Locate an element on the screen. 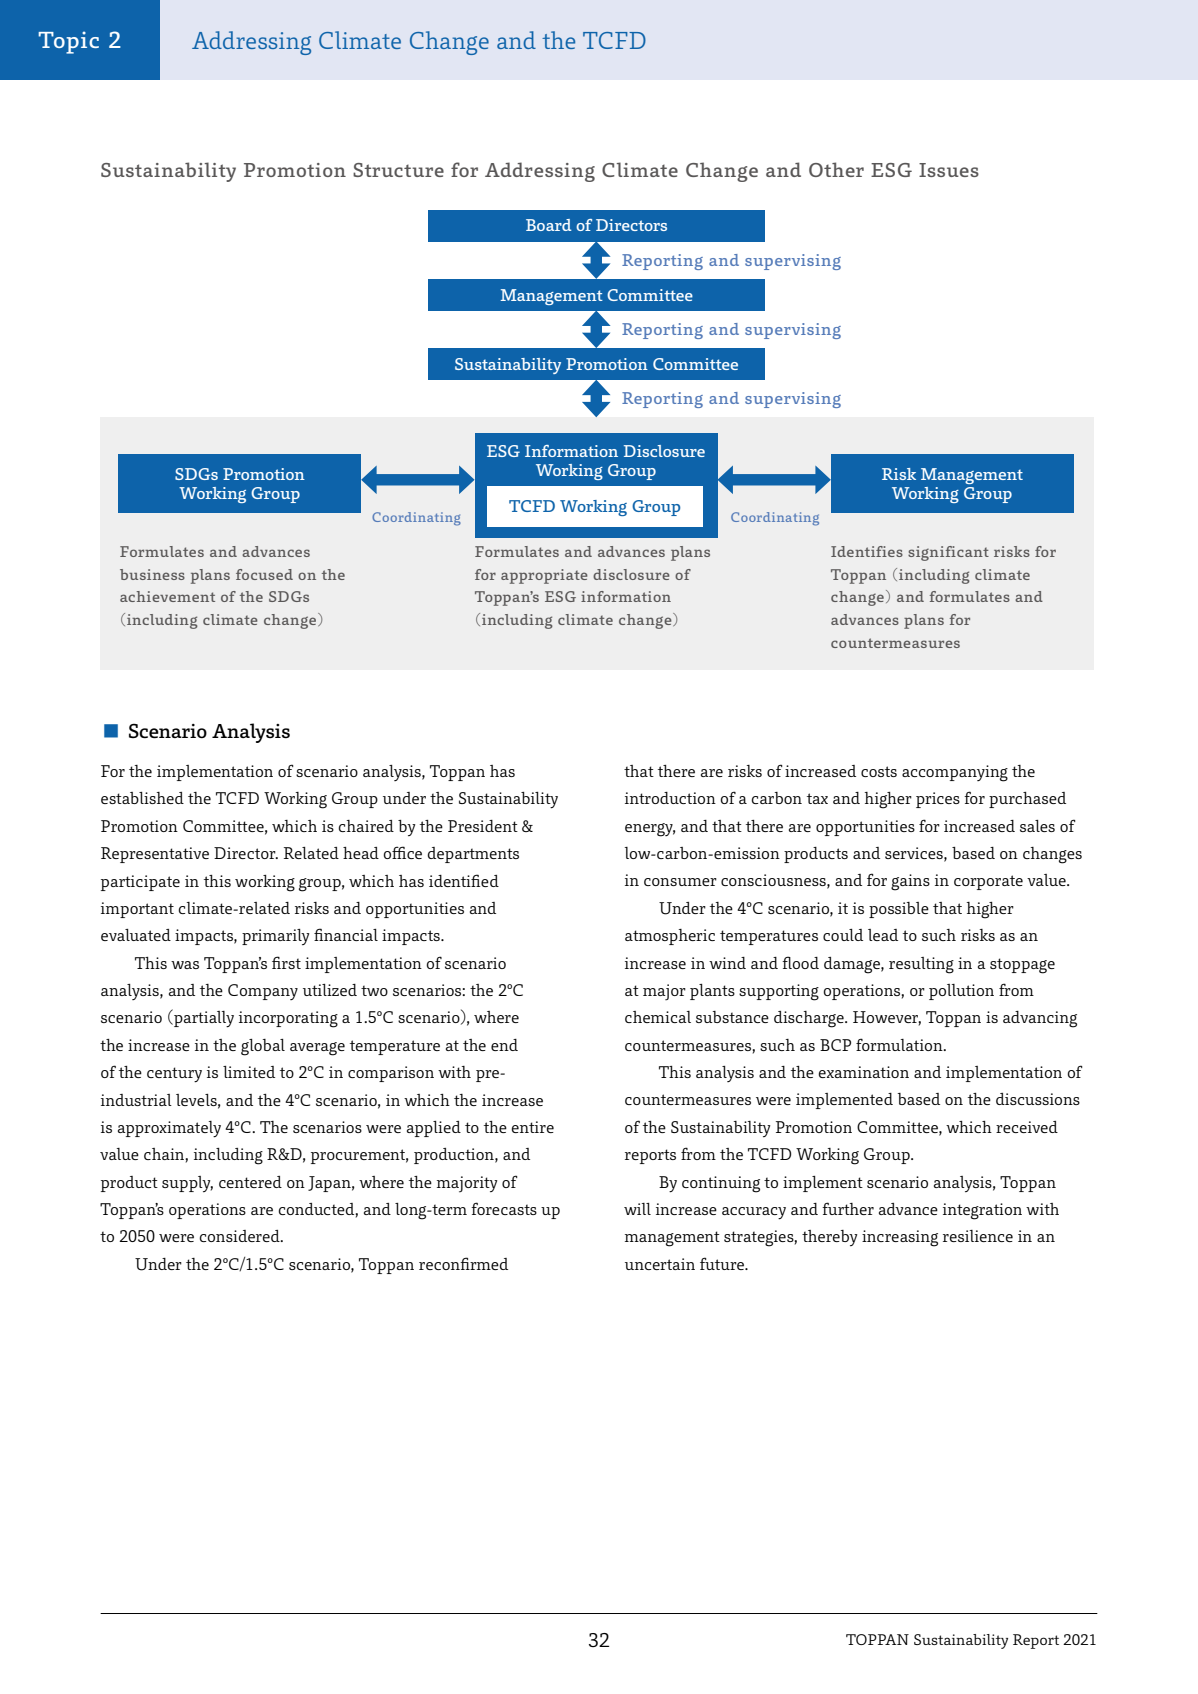 This screenshot has height=1694, width=1198. Structure is located at coordinates (398, 170).
